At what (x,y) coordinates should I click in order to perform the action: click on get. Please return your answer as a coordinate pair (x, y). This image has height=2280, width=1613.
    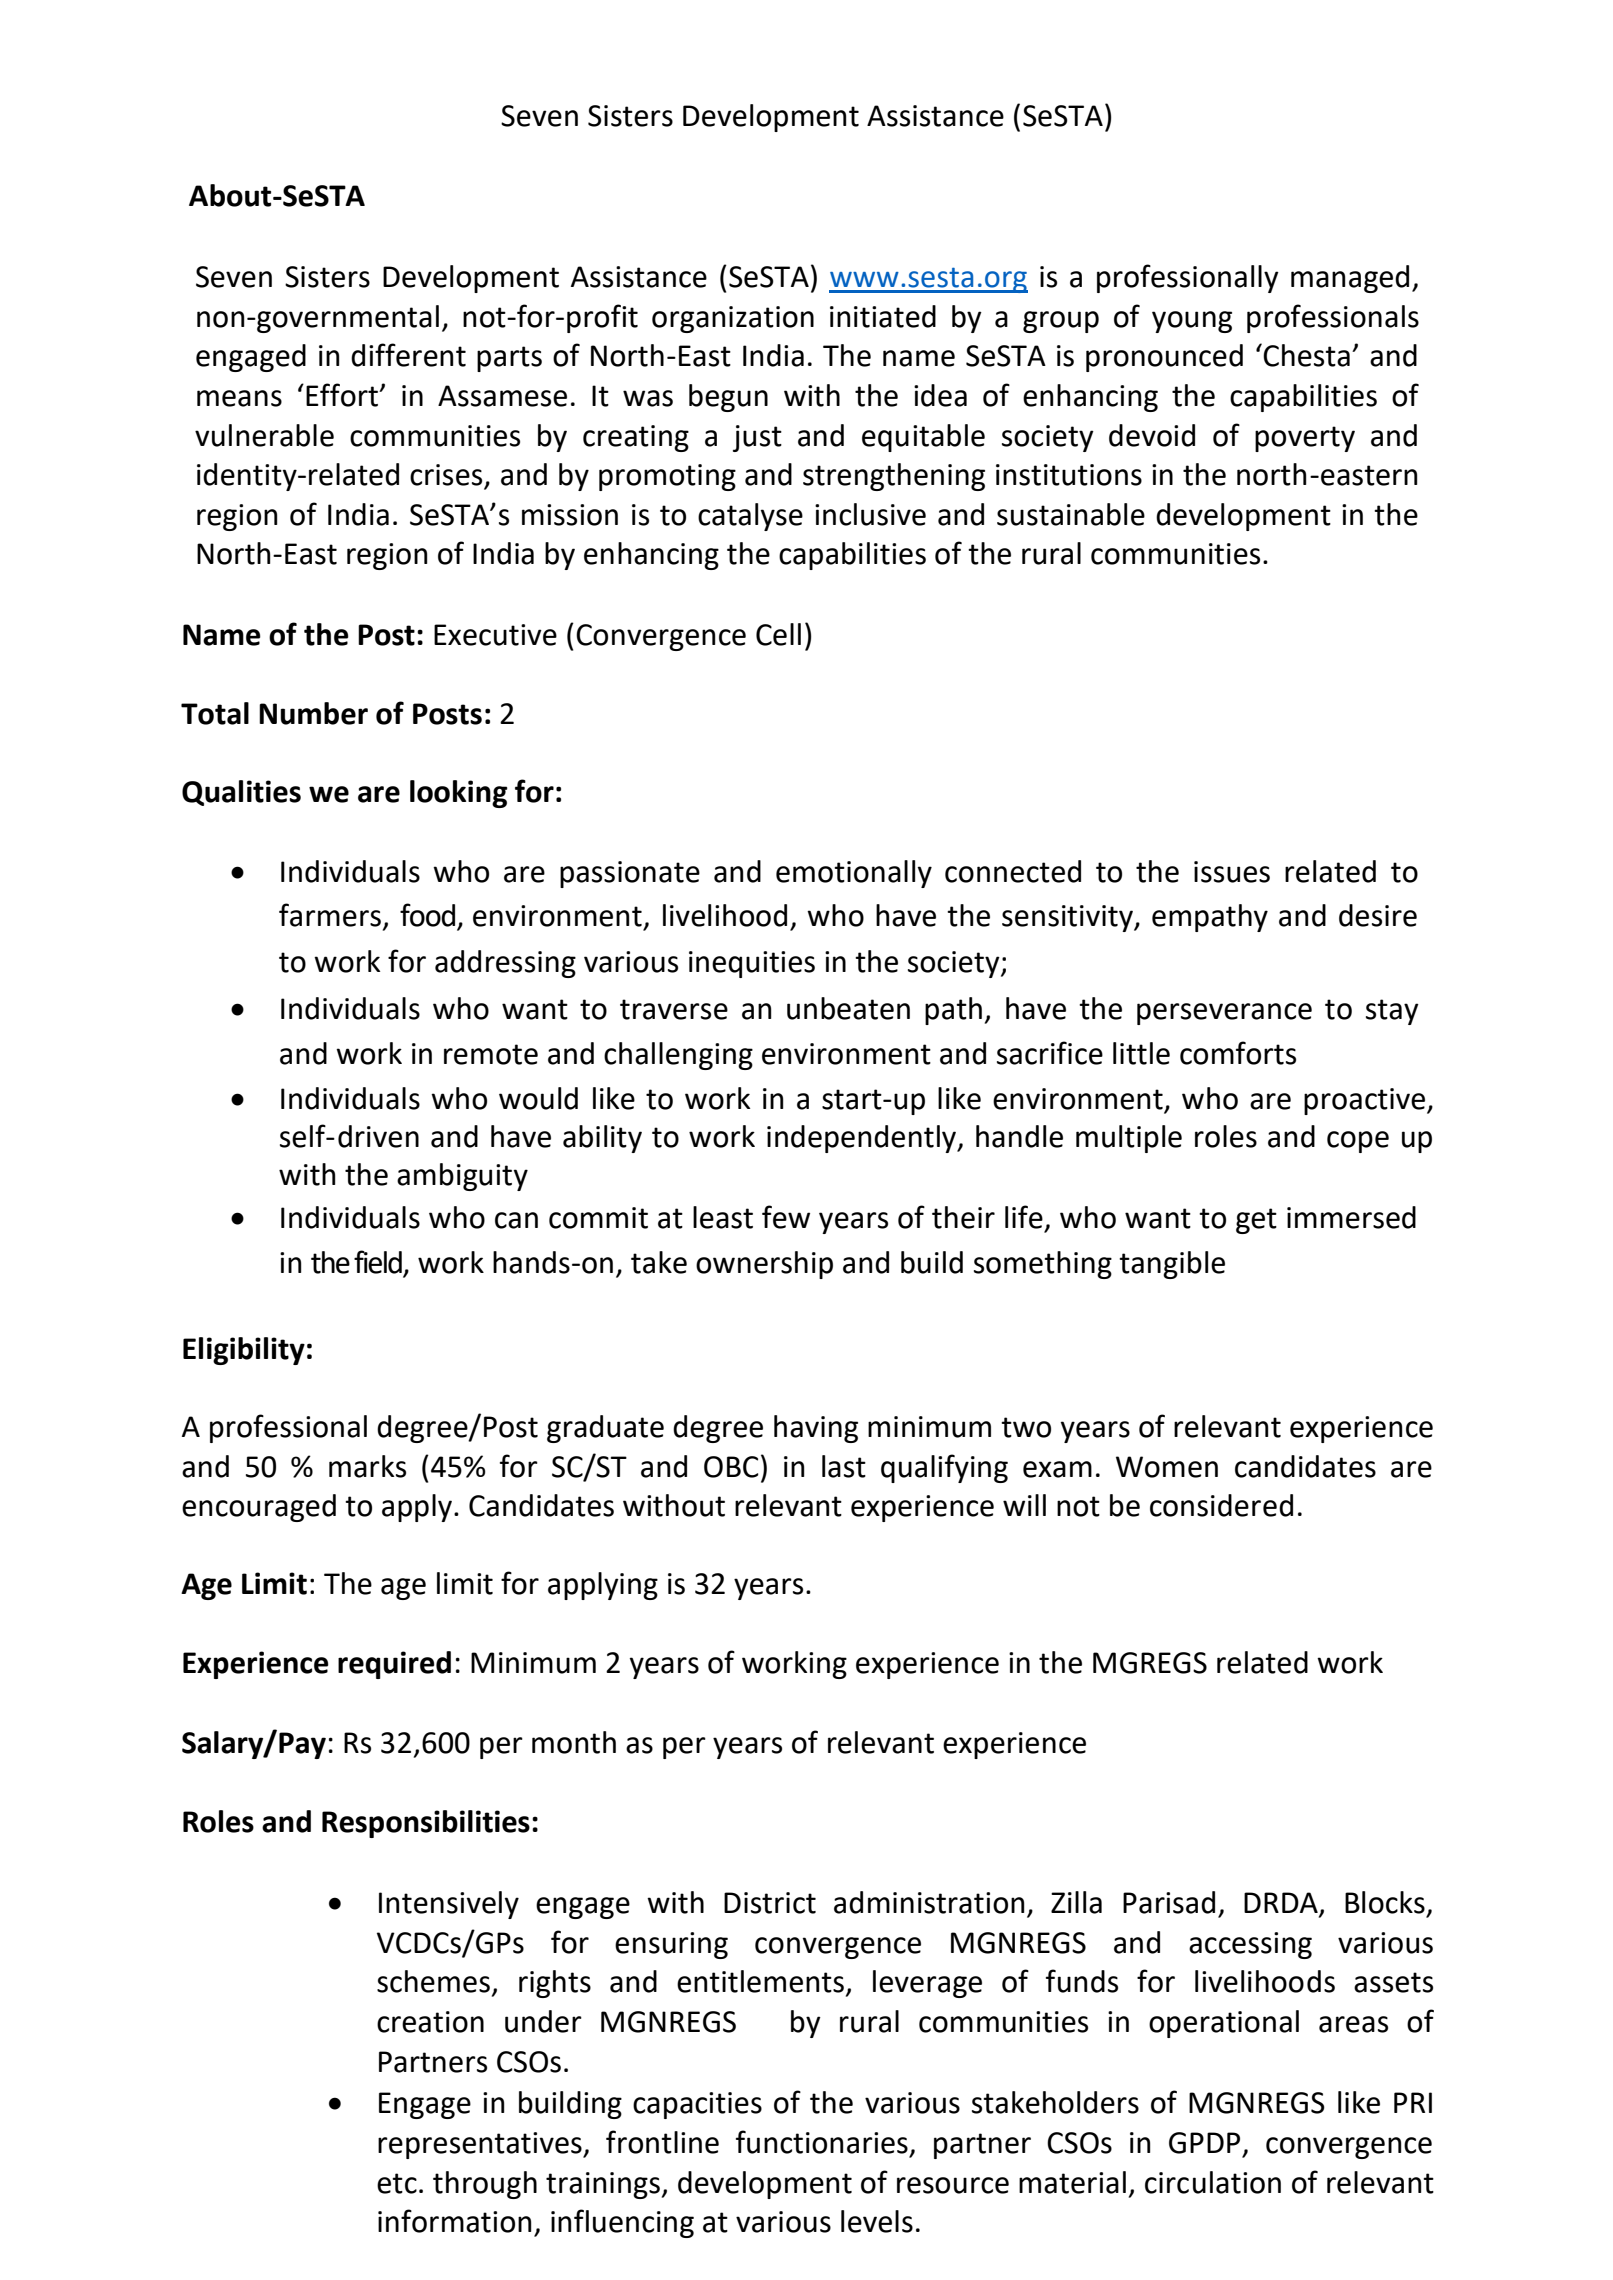
    Looking at the image, I should click on (1256, 1221).
